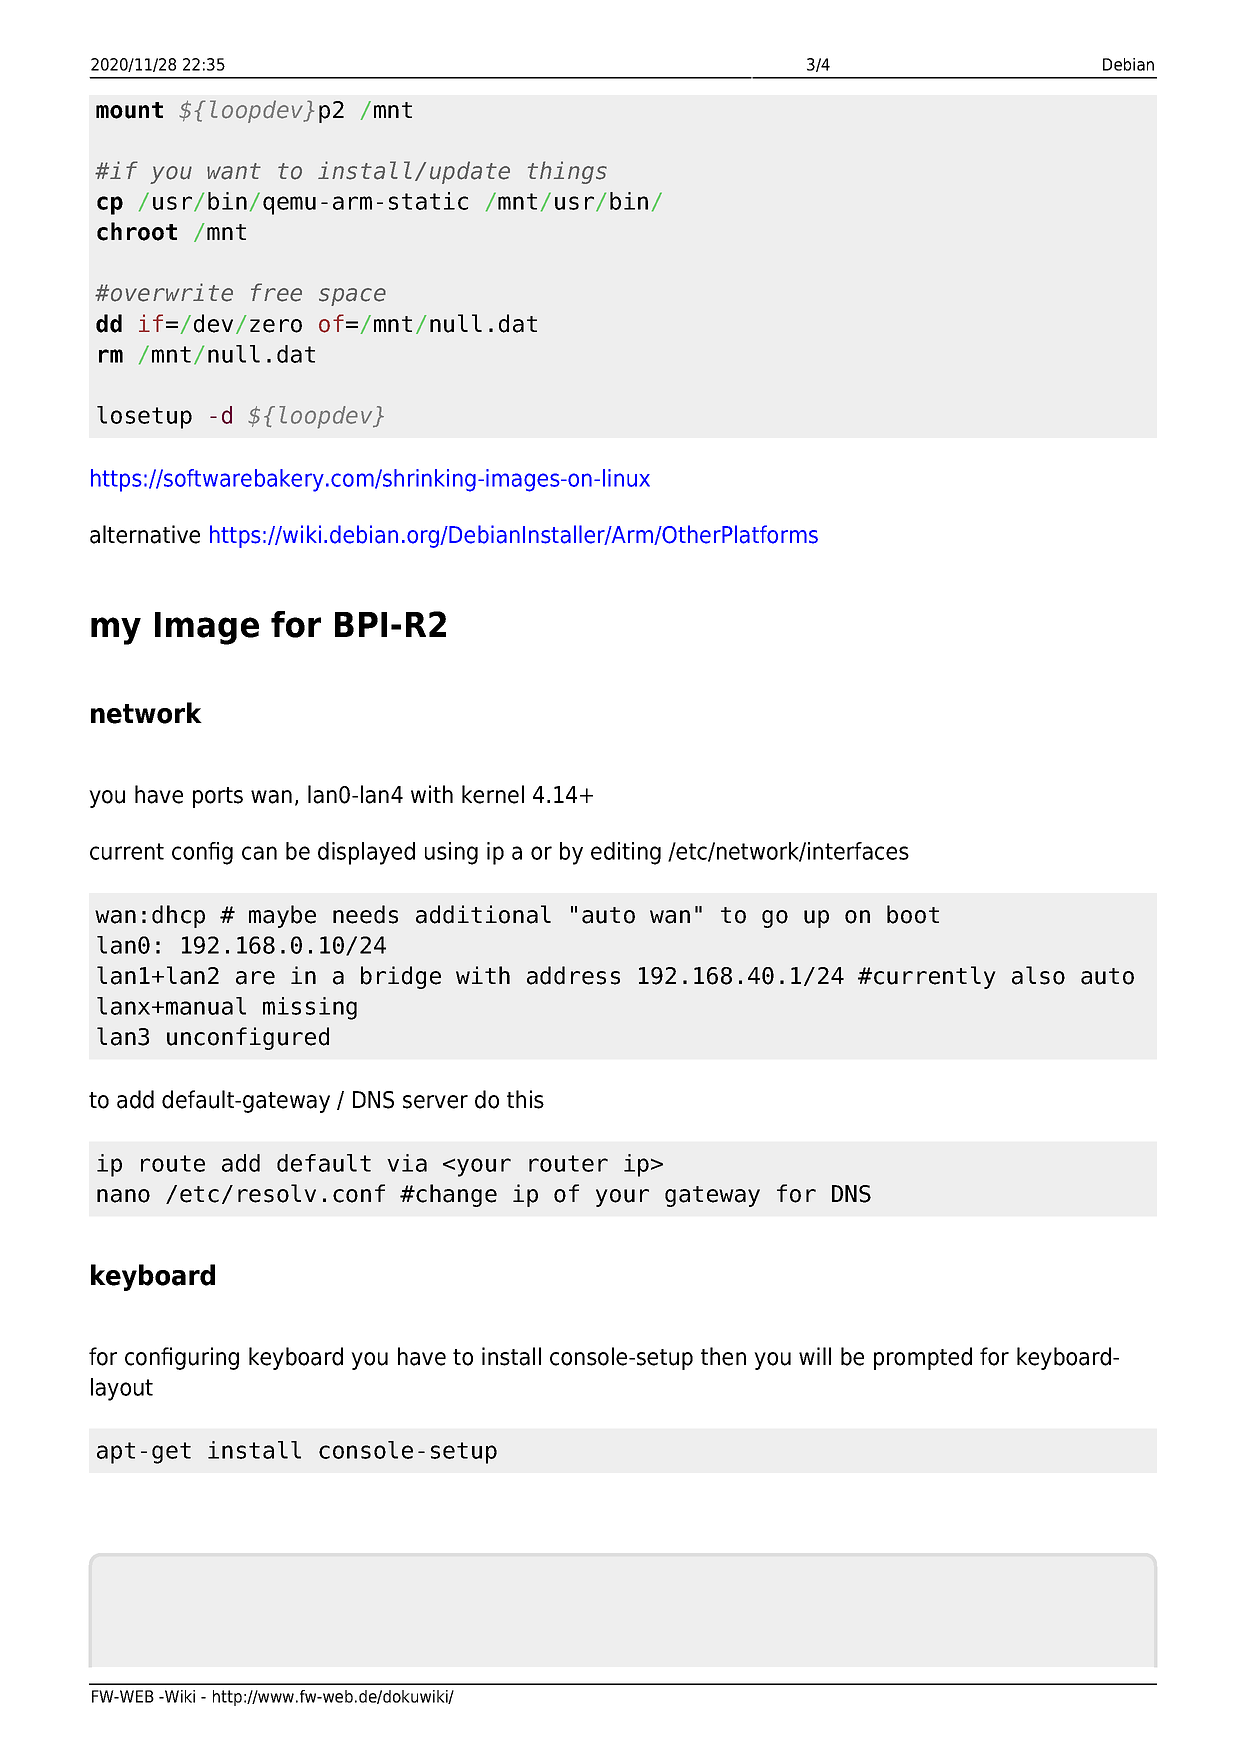 The image size is (1246, 1762). I want to click on kernel, so click(493, 794).
